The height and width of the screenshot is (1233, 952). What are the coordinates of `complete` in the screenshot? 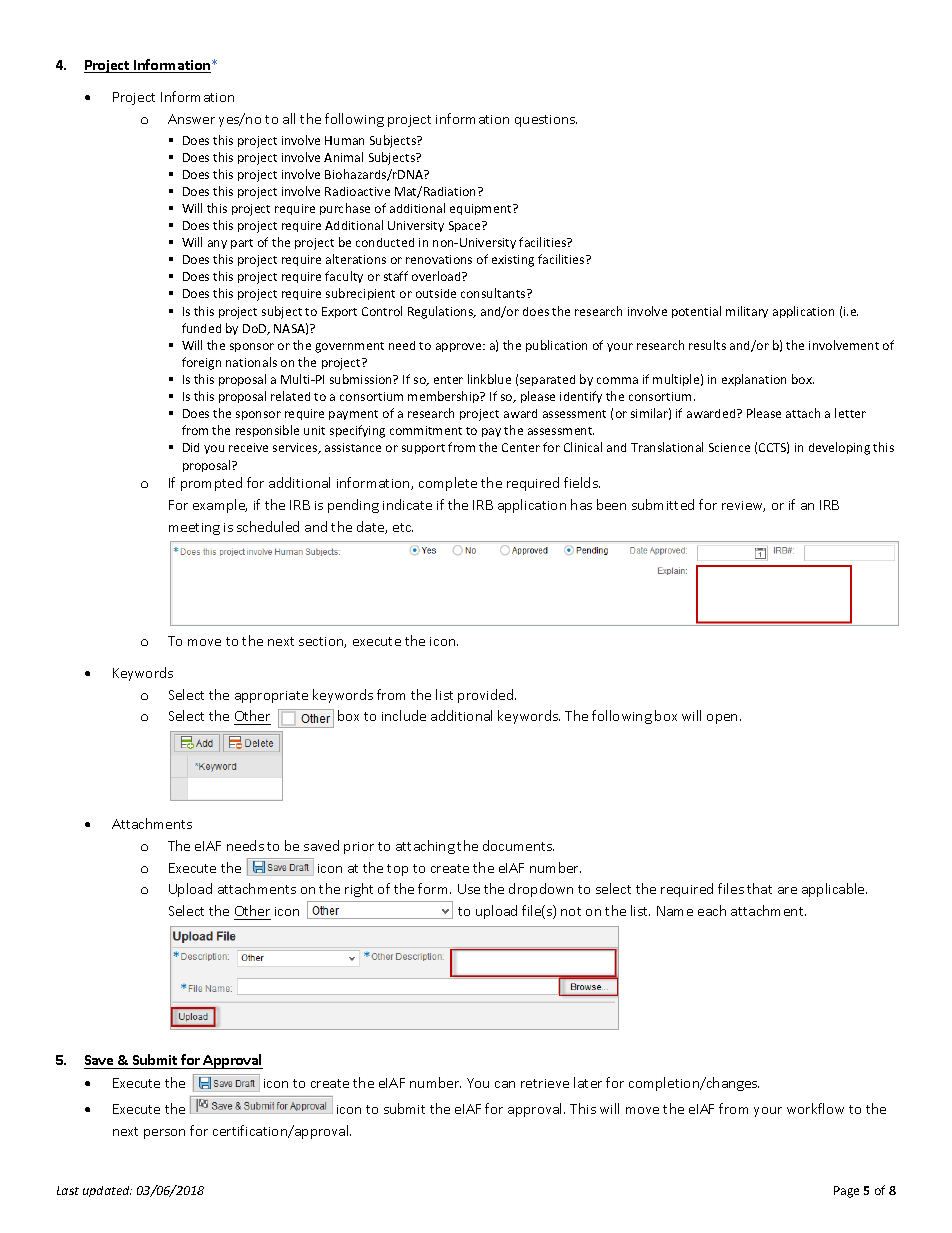 It's located at (448, 484).
